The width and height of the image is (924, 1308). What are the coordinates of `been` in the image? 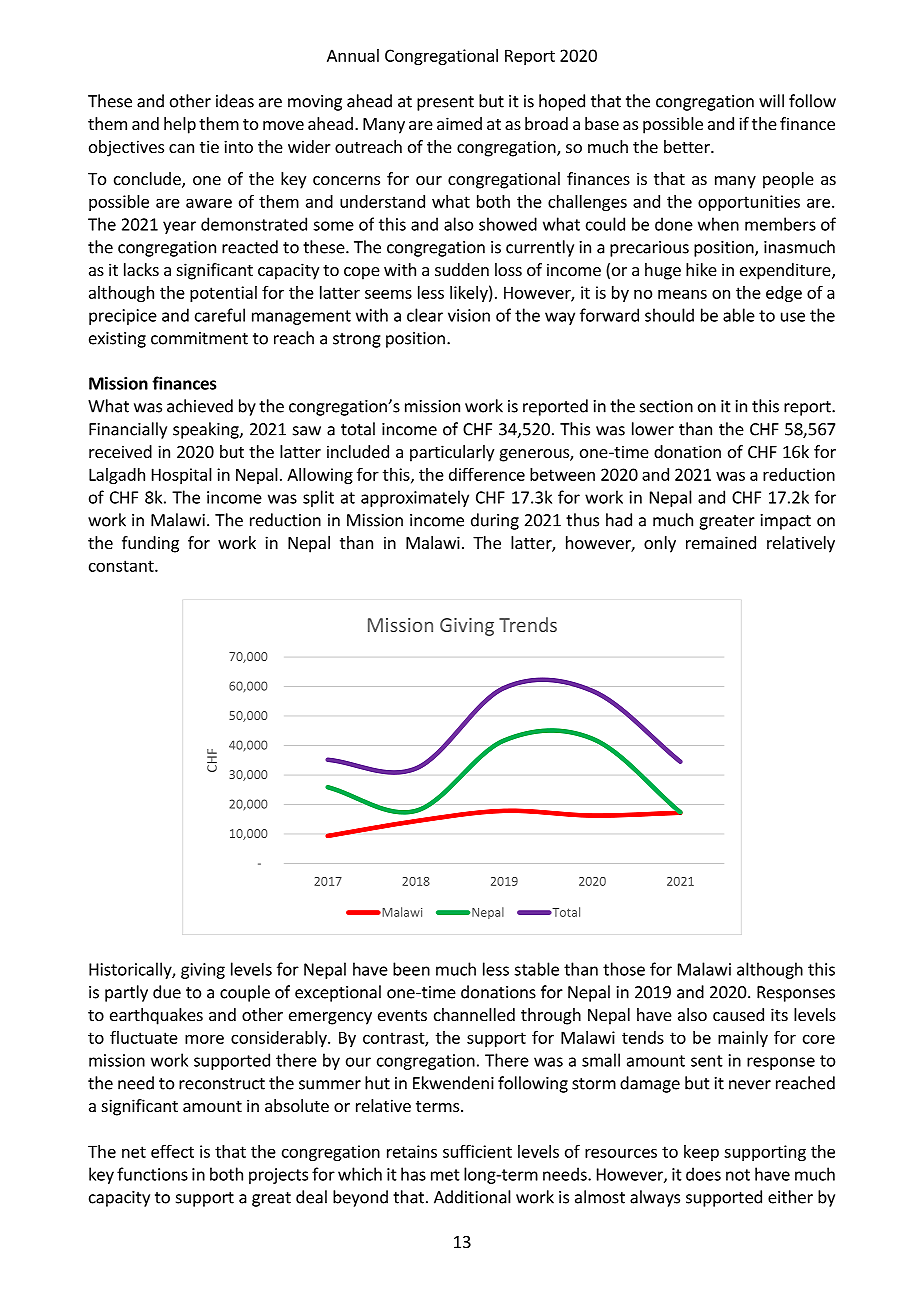 It's located at (411, 969).
